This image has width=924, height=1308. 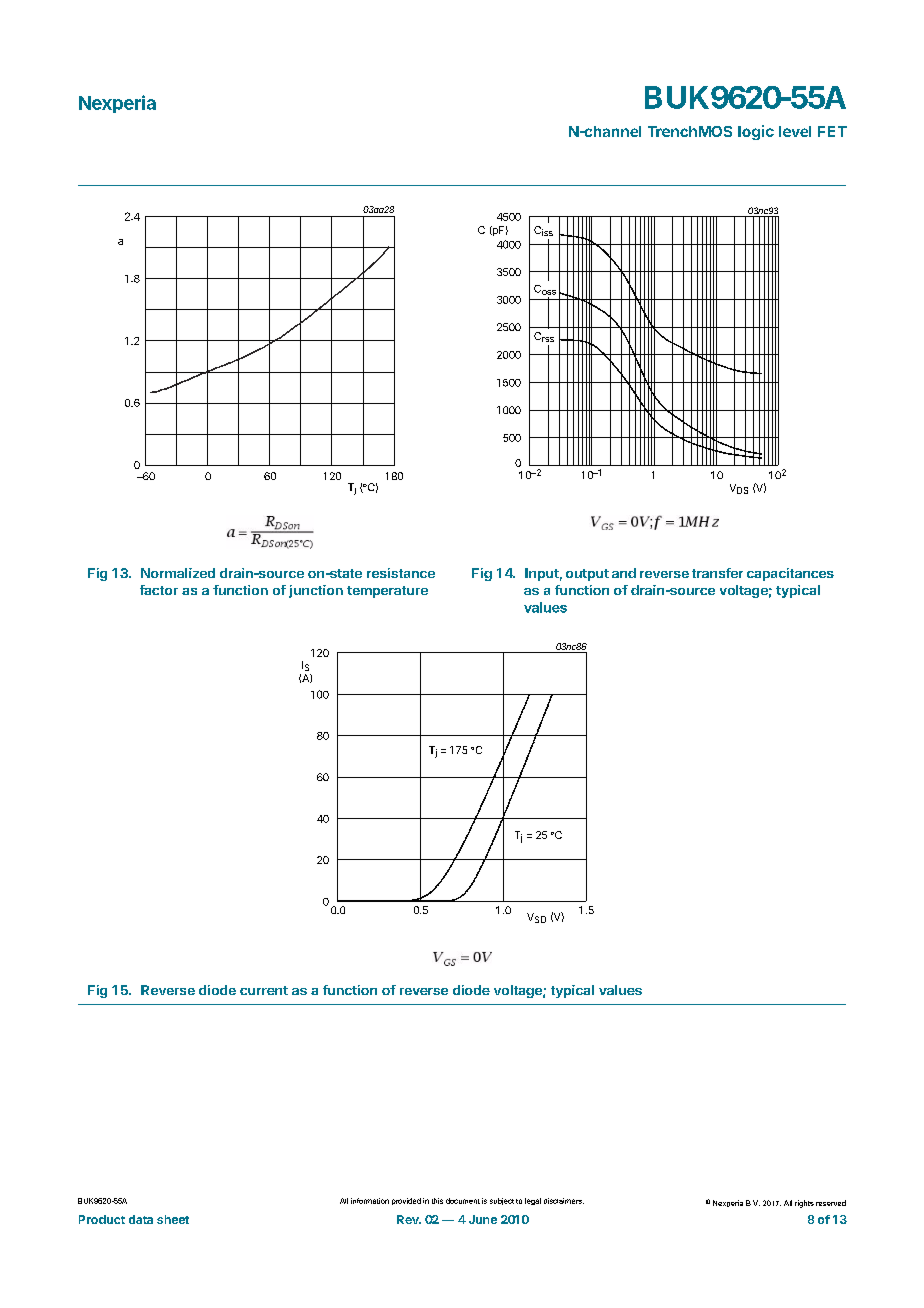 I want to click on Normalized, so click(x=178, y=573).
